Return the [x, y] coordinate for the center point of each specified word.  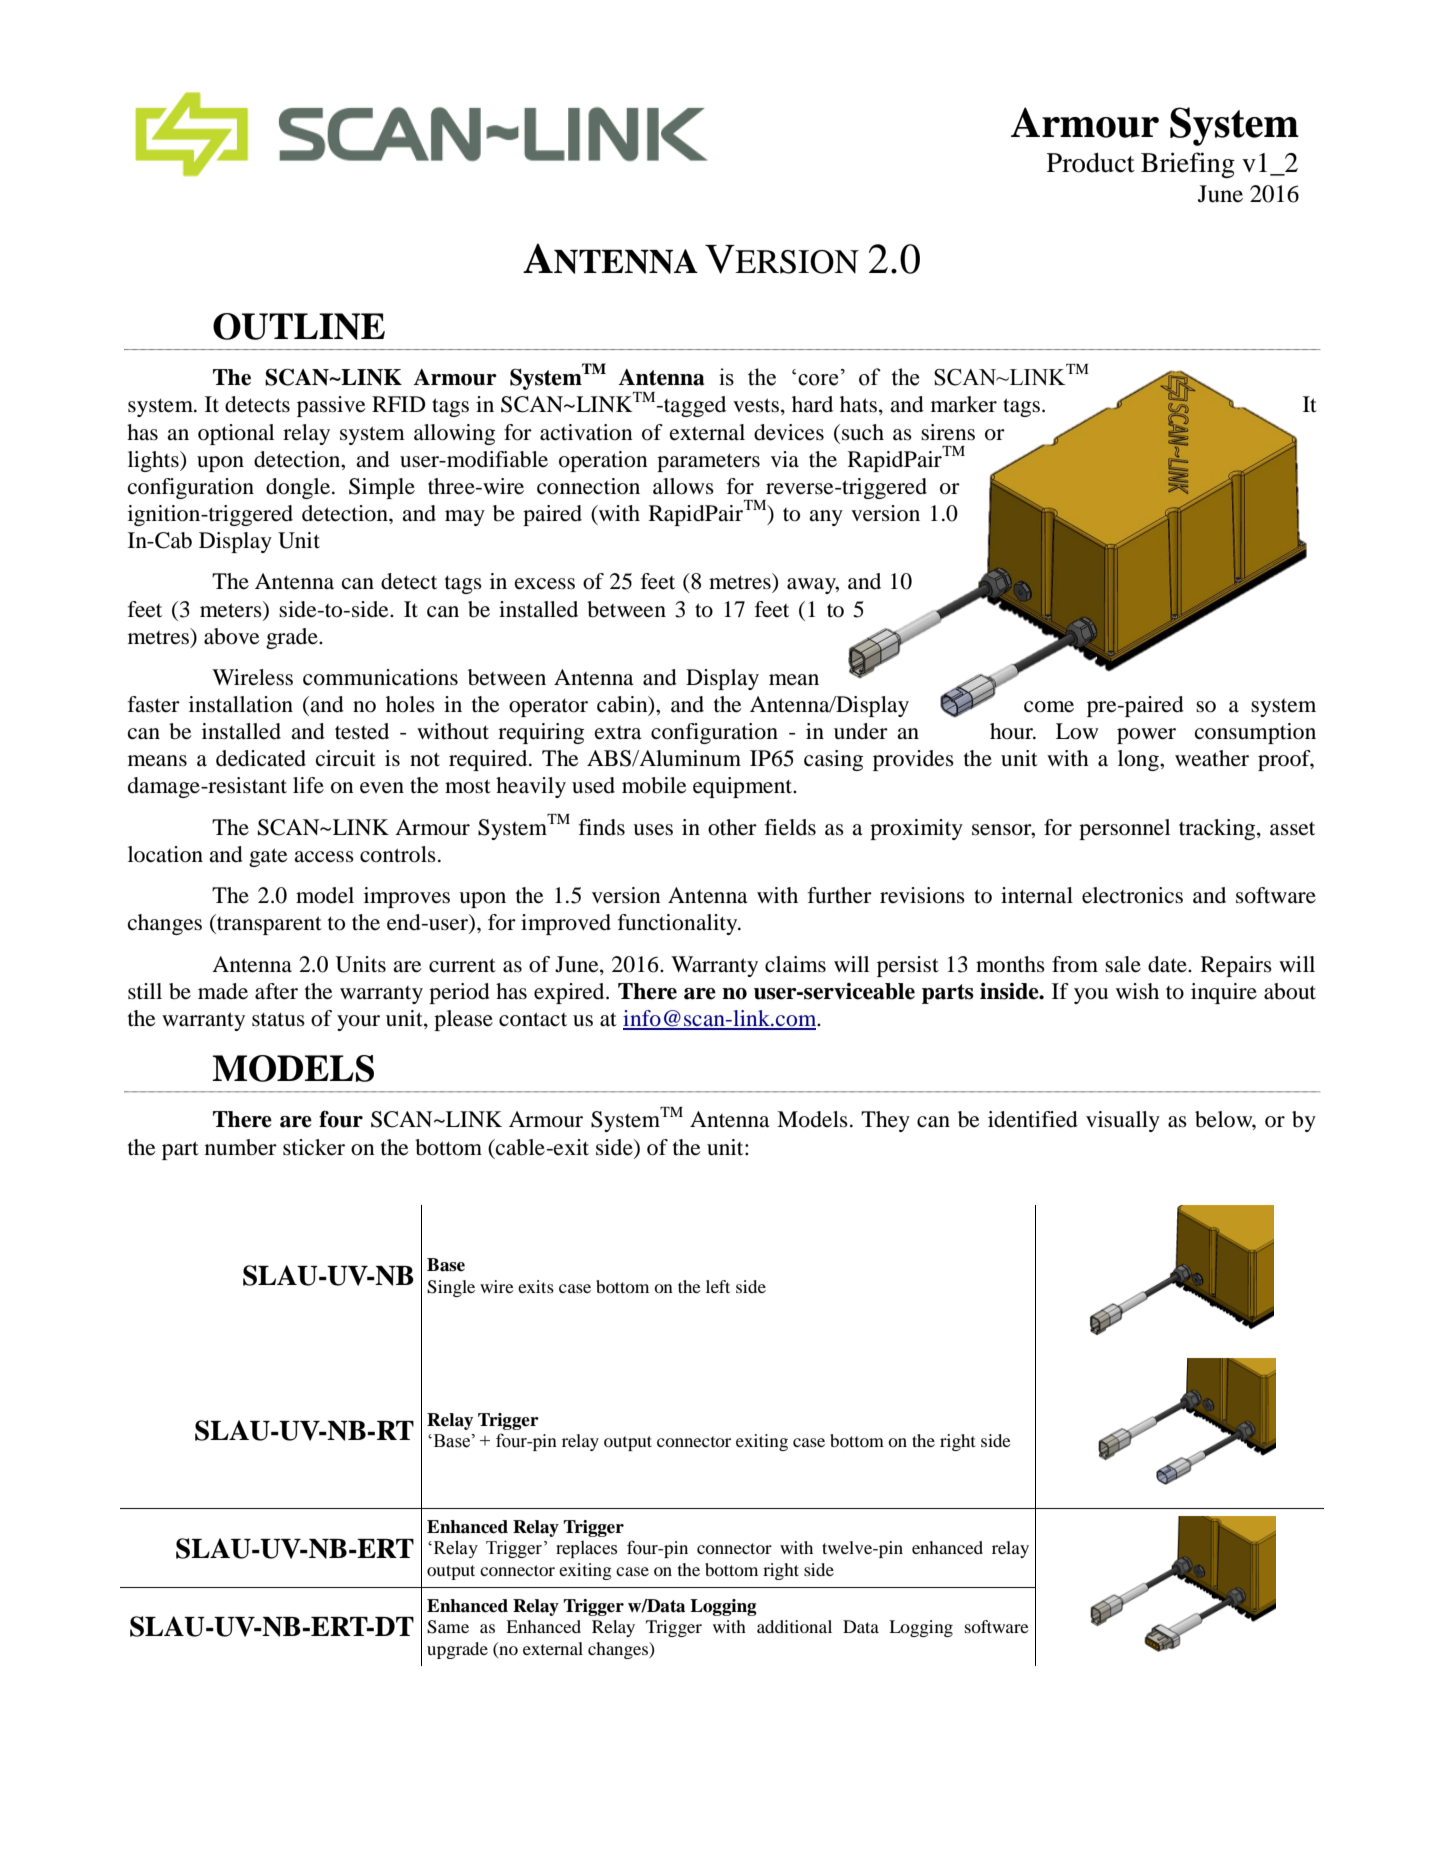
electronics [1132, 895]
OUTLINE [299, 326]
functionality [679, 924]
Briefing [1188, 165]
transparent [268, 924]
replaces [586, 1549]
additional [794, 1626]
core [818, 380]
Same [448, 1627]
